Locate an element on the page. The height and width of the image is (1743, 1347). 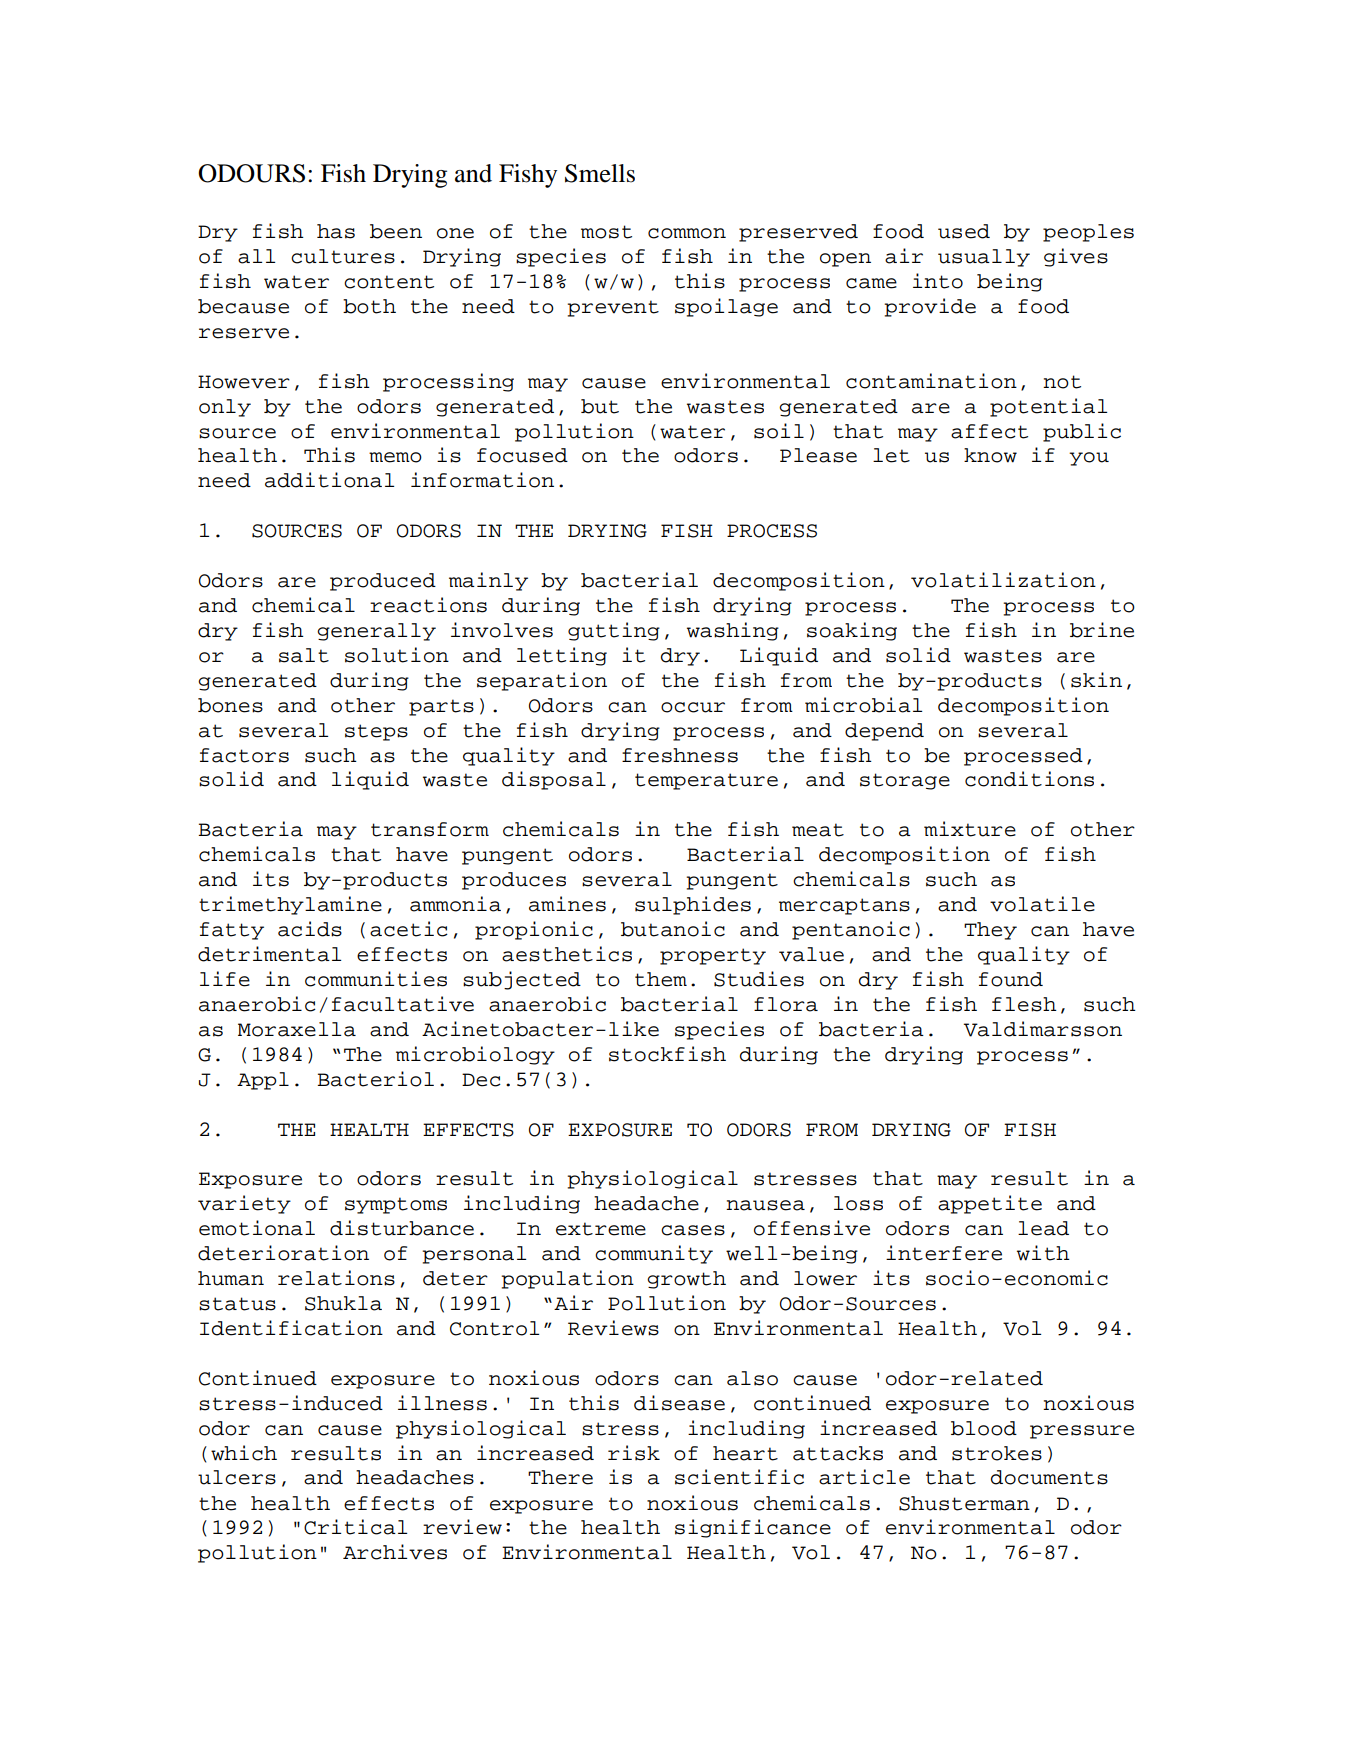
gutting is located at coordinates (614, 631).
